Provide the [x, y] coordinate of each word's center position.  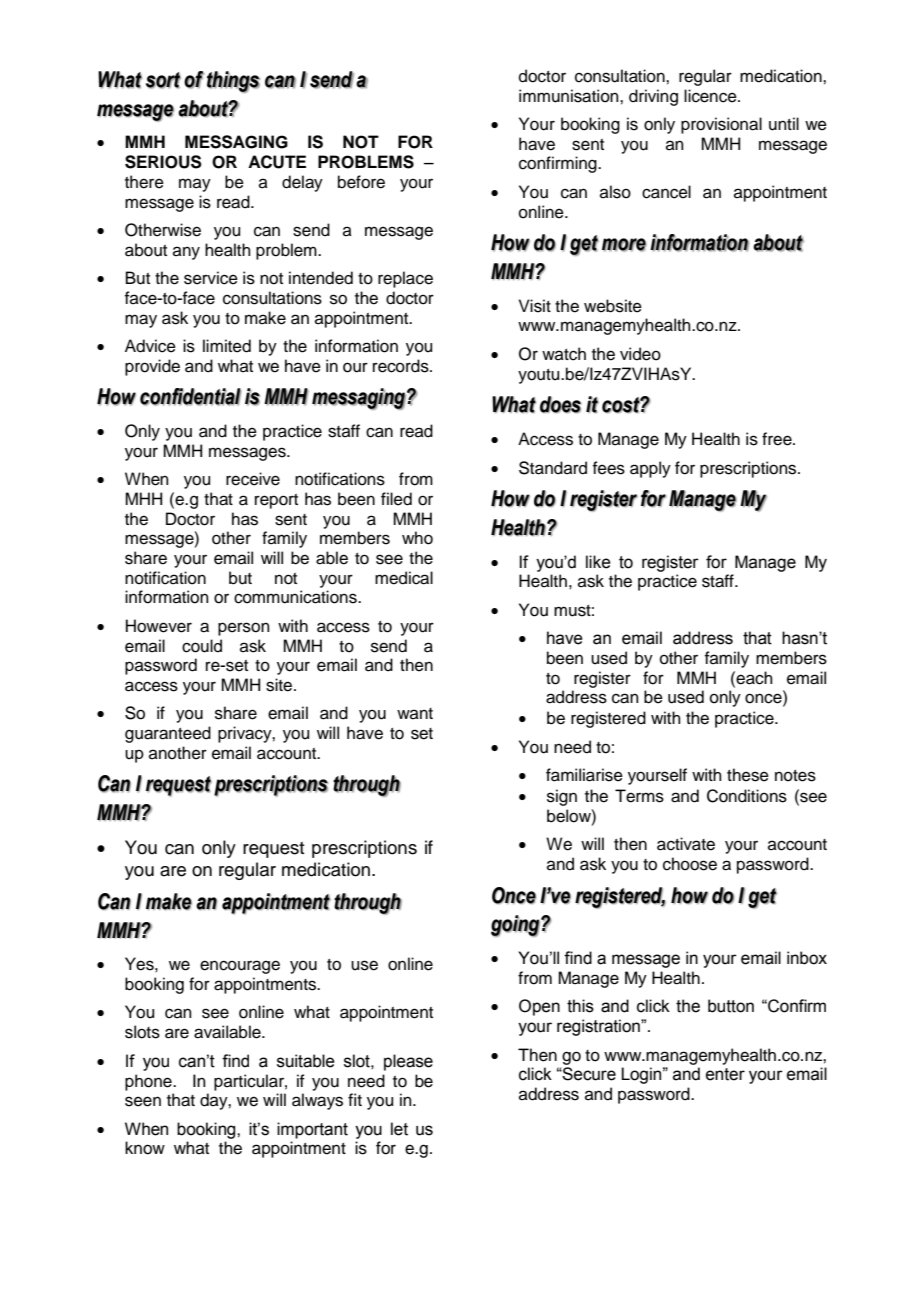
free [778, 439]
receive [253, 479]
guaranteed [168, 734]
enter [725, 1074]
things [233, 82]
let [399, 1129]
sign [562, 797]
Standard [553, 468]
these [748, 775]
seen [143, 1101]
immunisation [570, 96]
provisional [721, 125]
